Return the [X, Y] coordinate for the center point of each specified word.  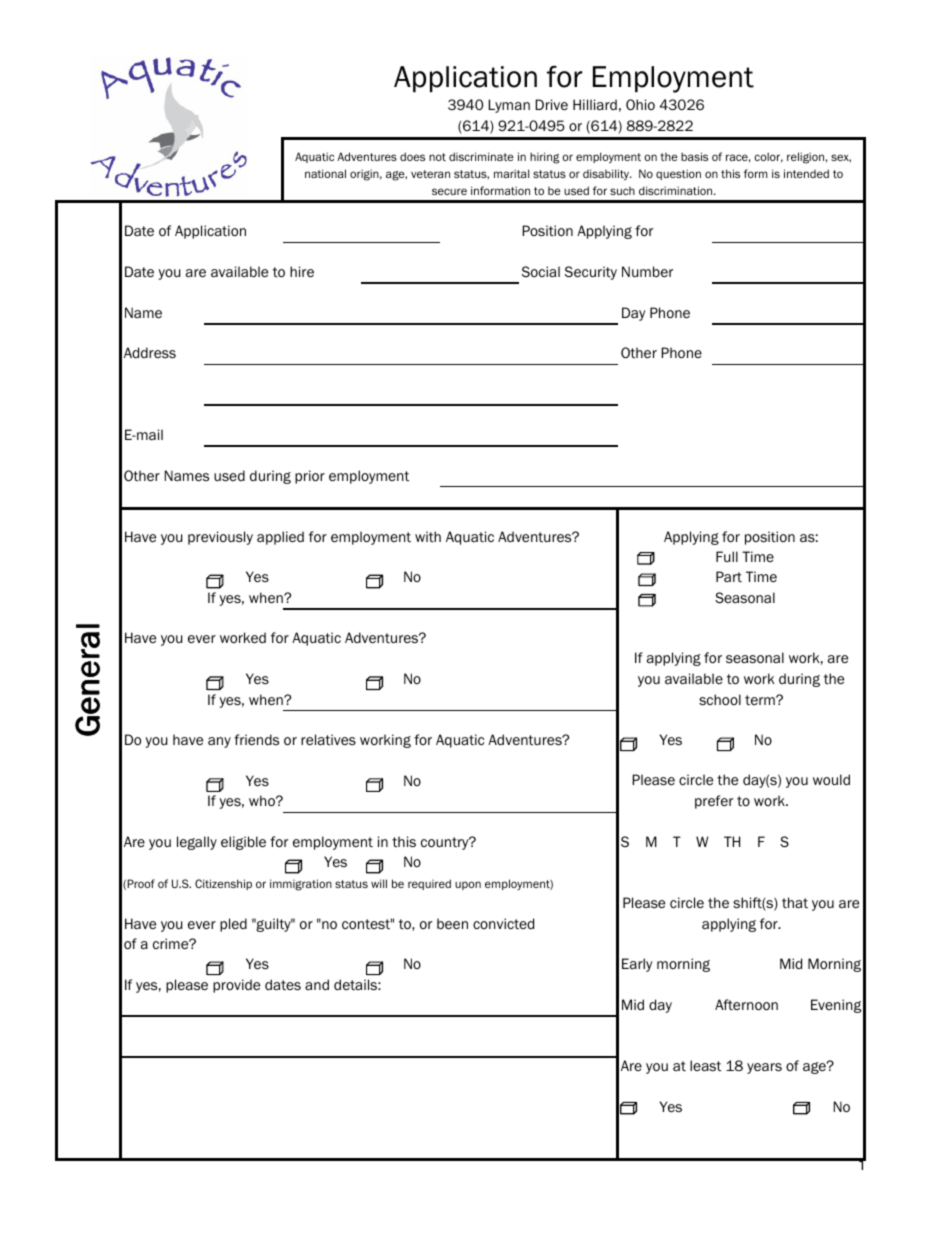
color [768, 157]
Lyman [509, 106]
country [446, 843]
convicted [503, 923]
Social [541, 271]
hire [302, 272]
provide [236, 986]
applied [280, 538]
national [325, 173]
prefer [714, 802]
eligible [243, 843]
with [428, 537]
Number [647, 271]
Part [729, 576]
